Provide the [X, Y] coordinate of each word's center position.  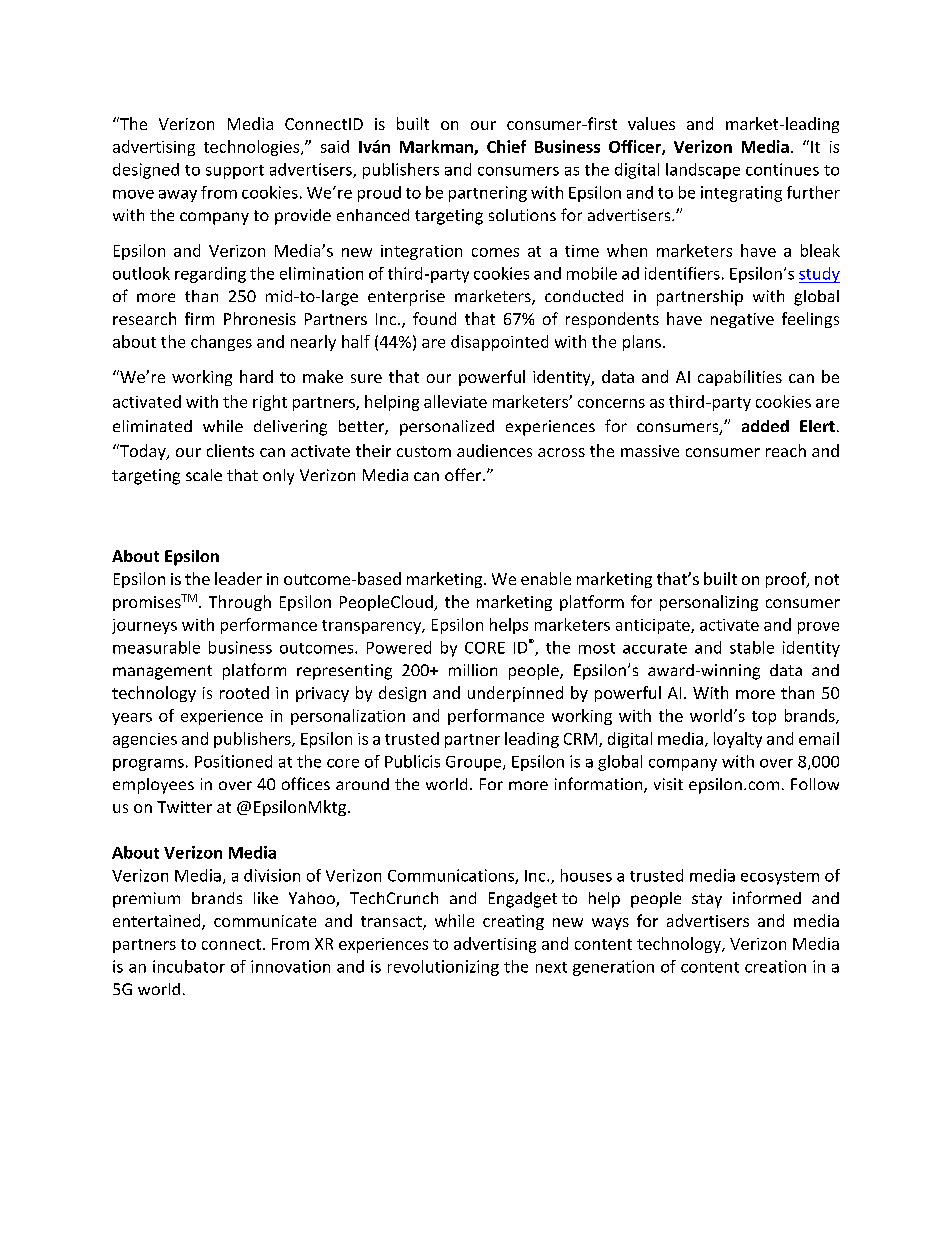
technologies [253, 148]
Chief [506, 146]
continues [782, 169]
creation [775, 966]
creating [513, 922]
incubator [189, 966]
